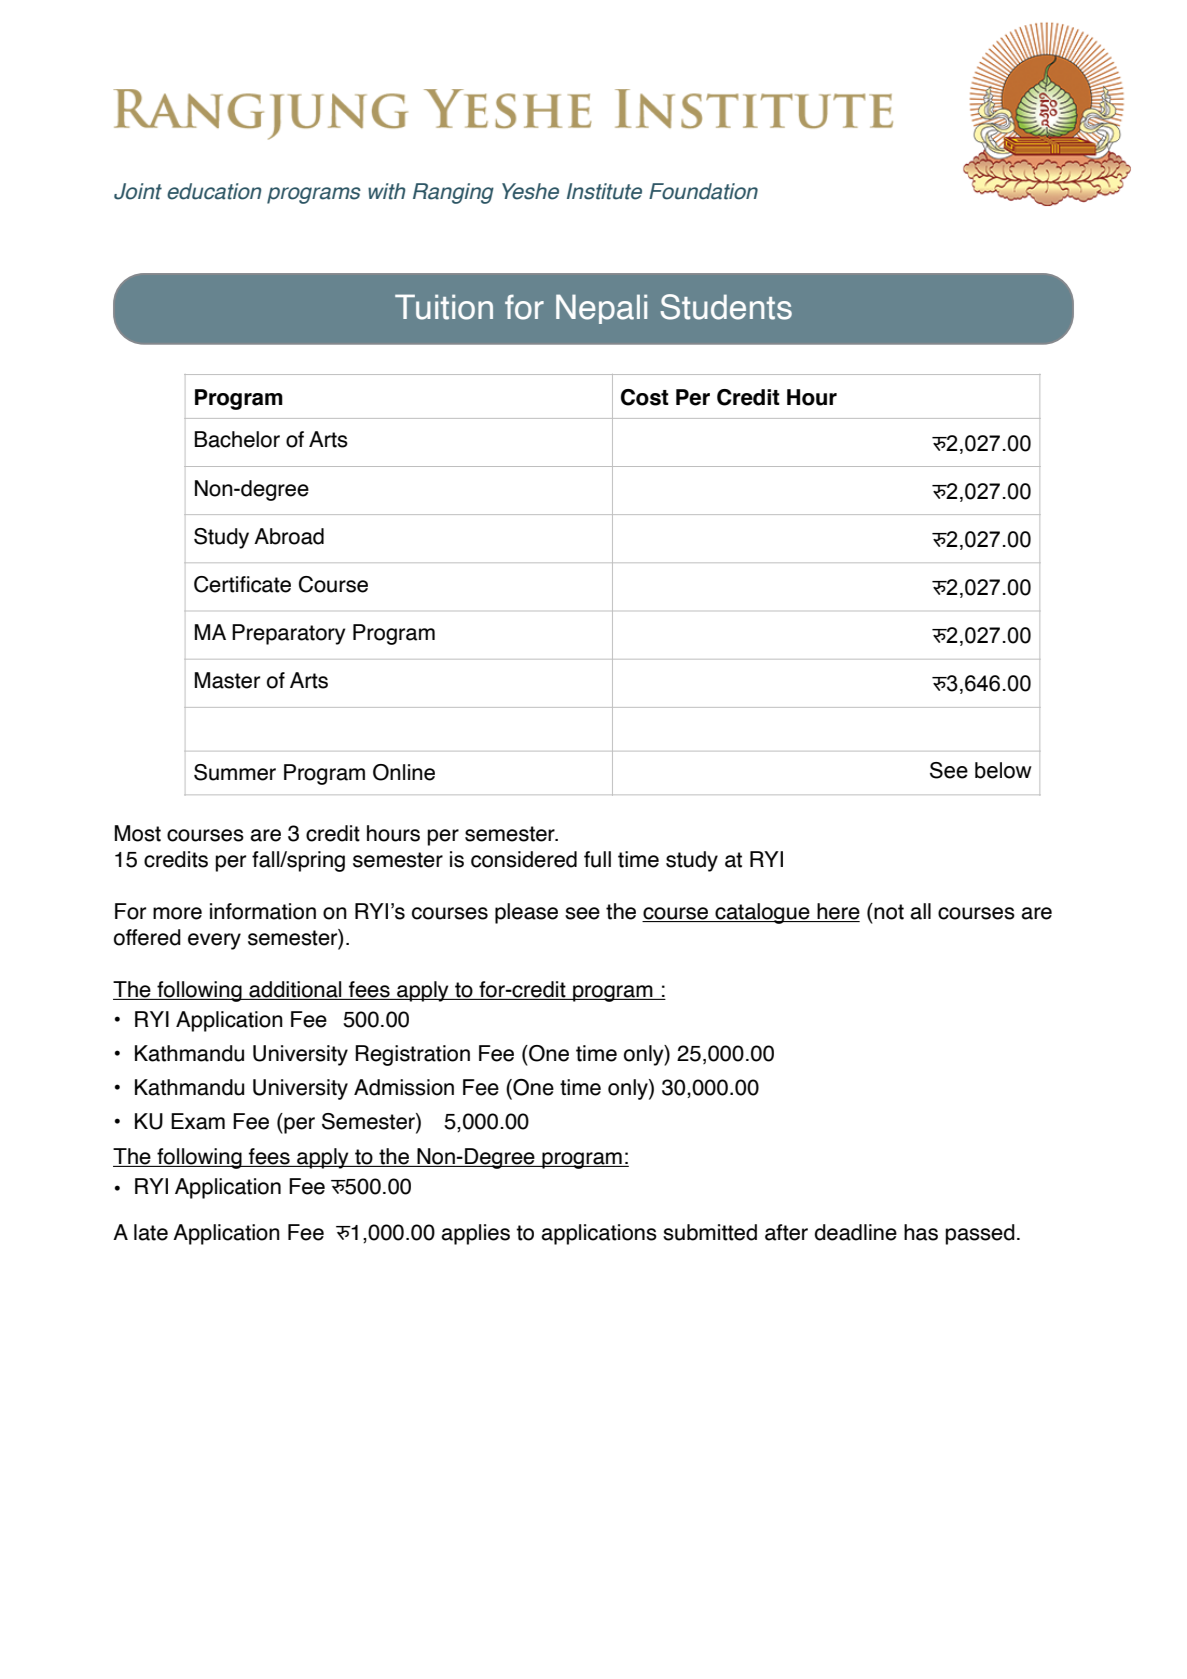 Image resolution: width=1187 pixels, height=1679 pixels. What do you see at coordinates (227, 680) in the screenshot?
I see `Master` at bounding box center [227, 680].
